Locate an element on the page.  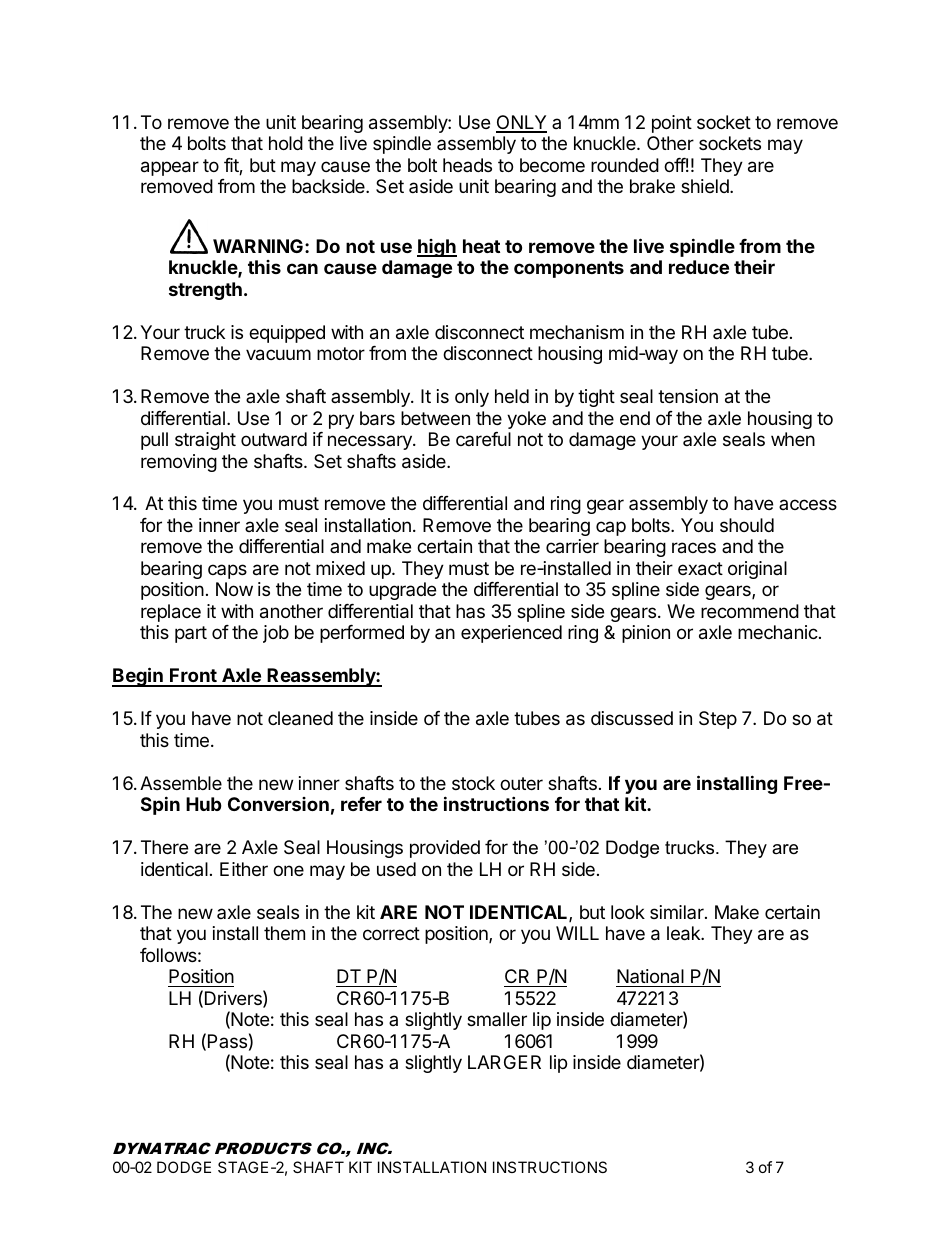
Step is located at coordinates (718, 720).
